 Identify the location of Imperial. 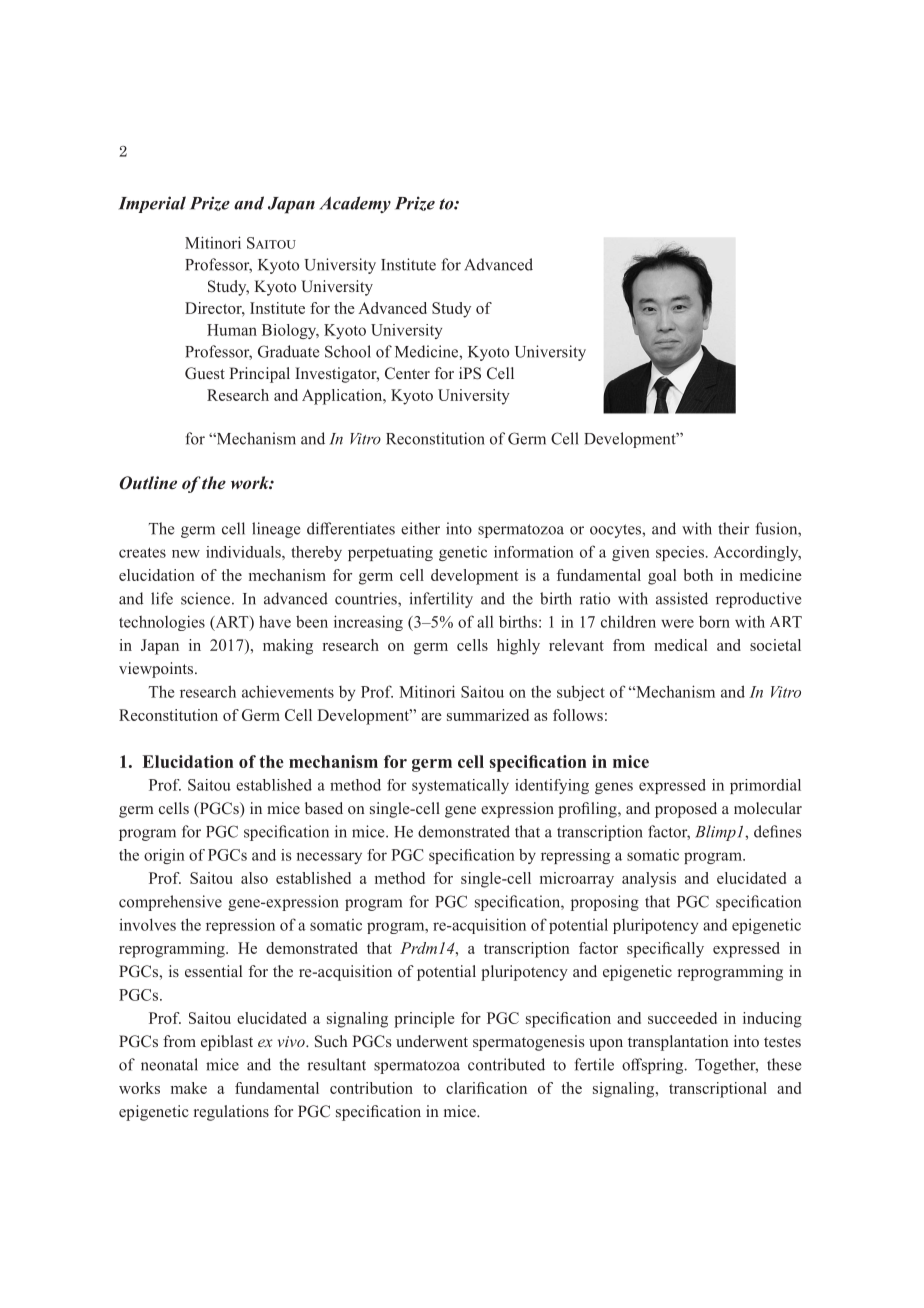
(152, 204).
